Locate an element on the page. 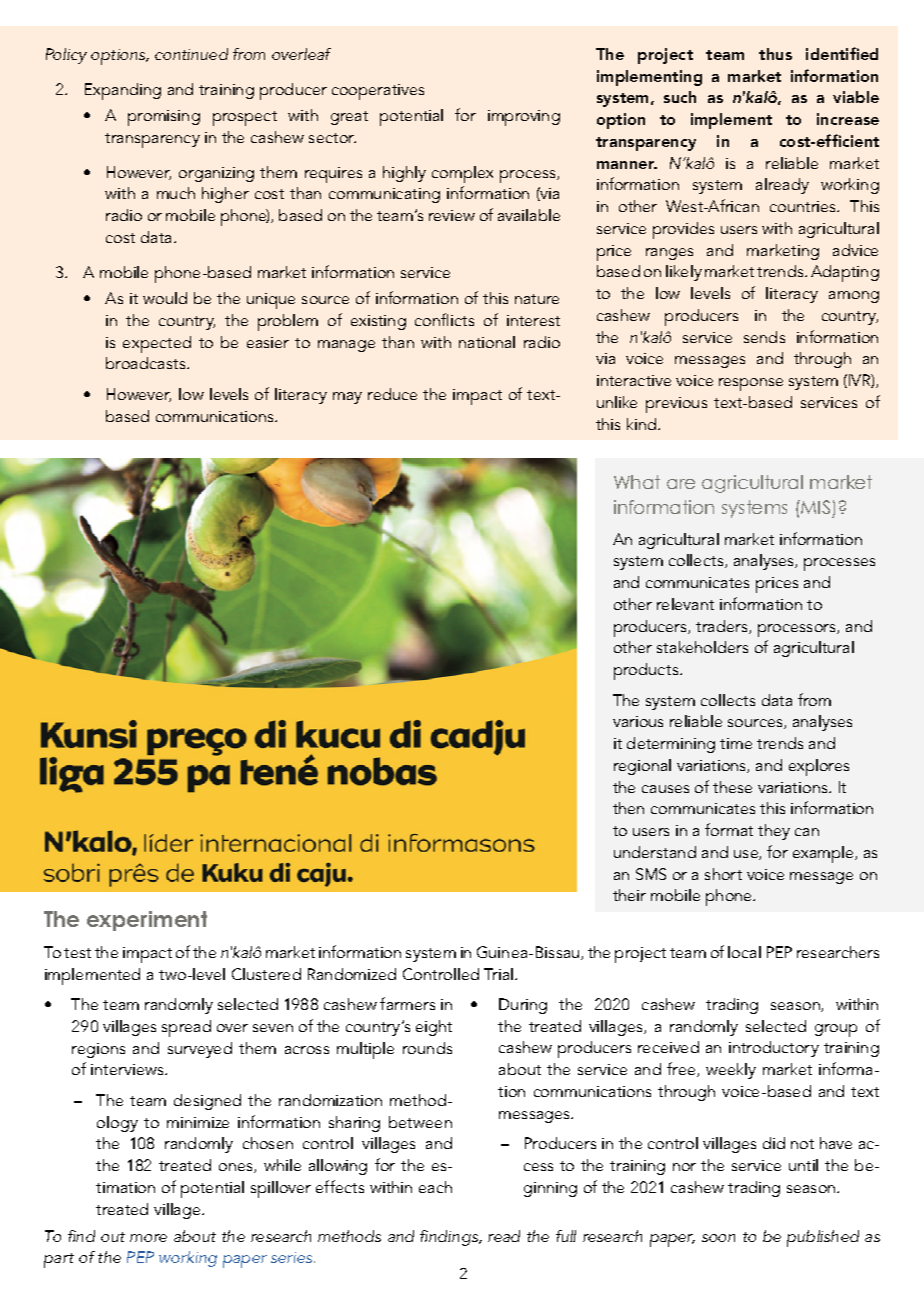 The width and height of the document is (924, 1308). reduce is located at coordinates (392, 394).
